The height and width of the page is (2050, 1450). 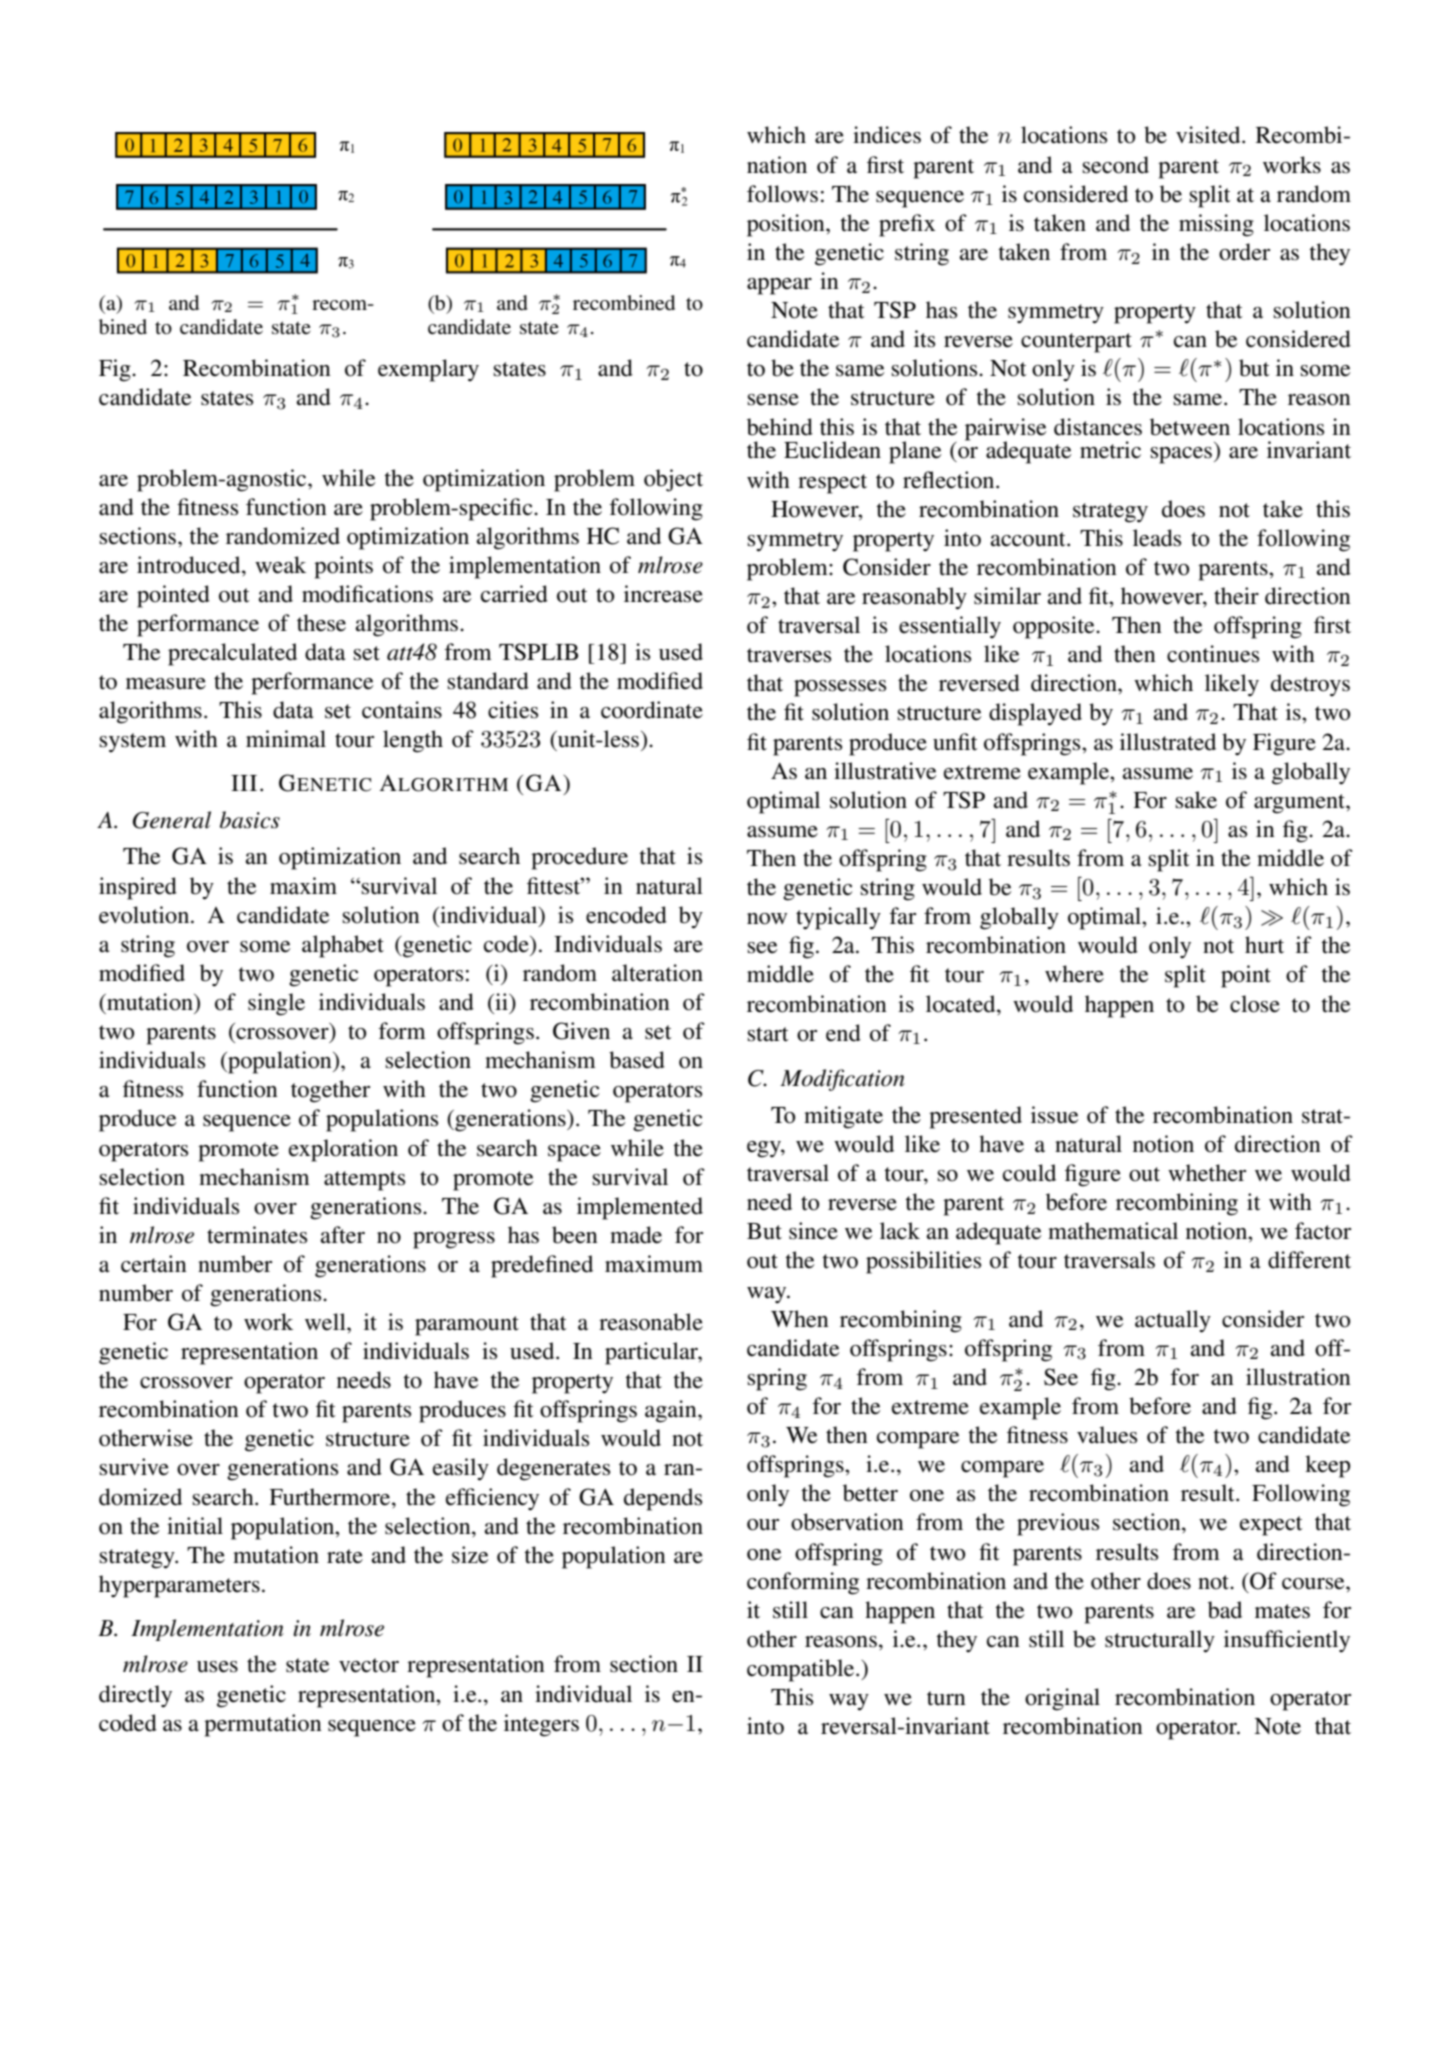 What do you see at coordinates (326, 1322) in the page?
I see `well` at bounding box center [326, 1322].
